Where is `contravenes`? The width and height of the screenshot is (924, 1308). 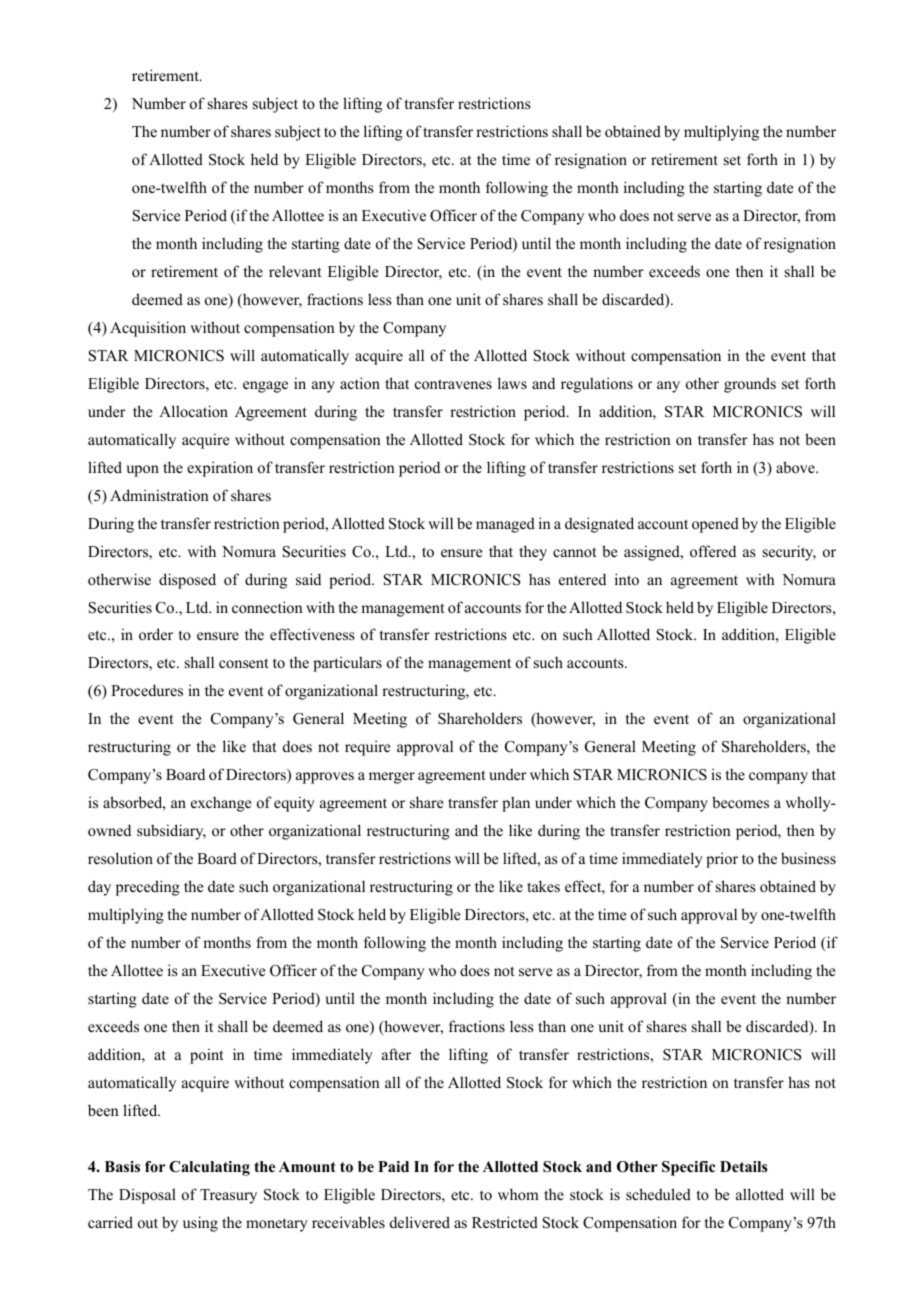
contravenes is located at coordinates (453, 384).
